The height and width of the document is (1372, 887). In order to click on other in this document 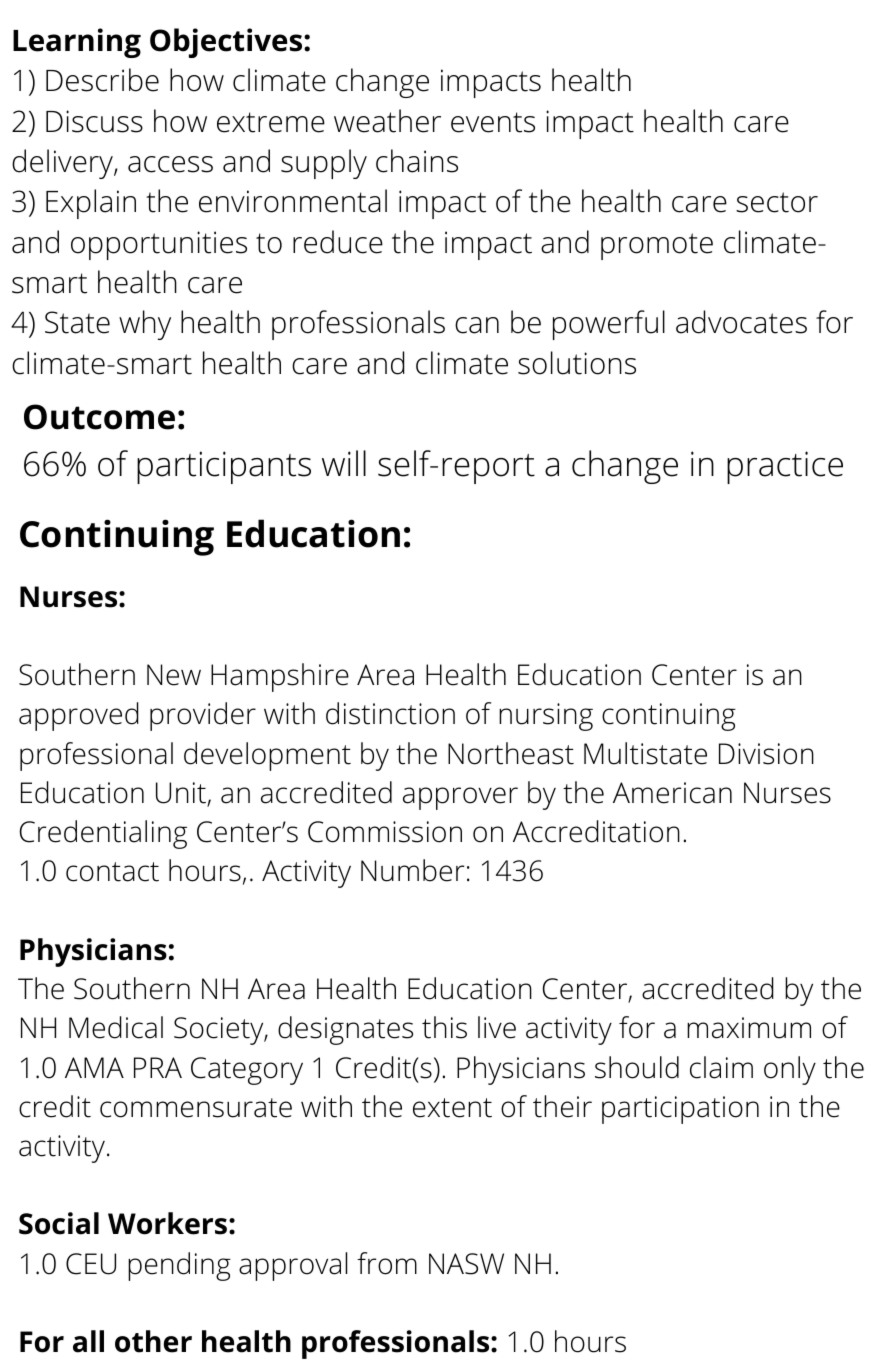, I will do `click(153, 1341)`.
